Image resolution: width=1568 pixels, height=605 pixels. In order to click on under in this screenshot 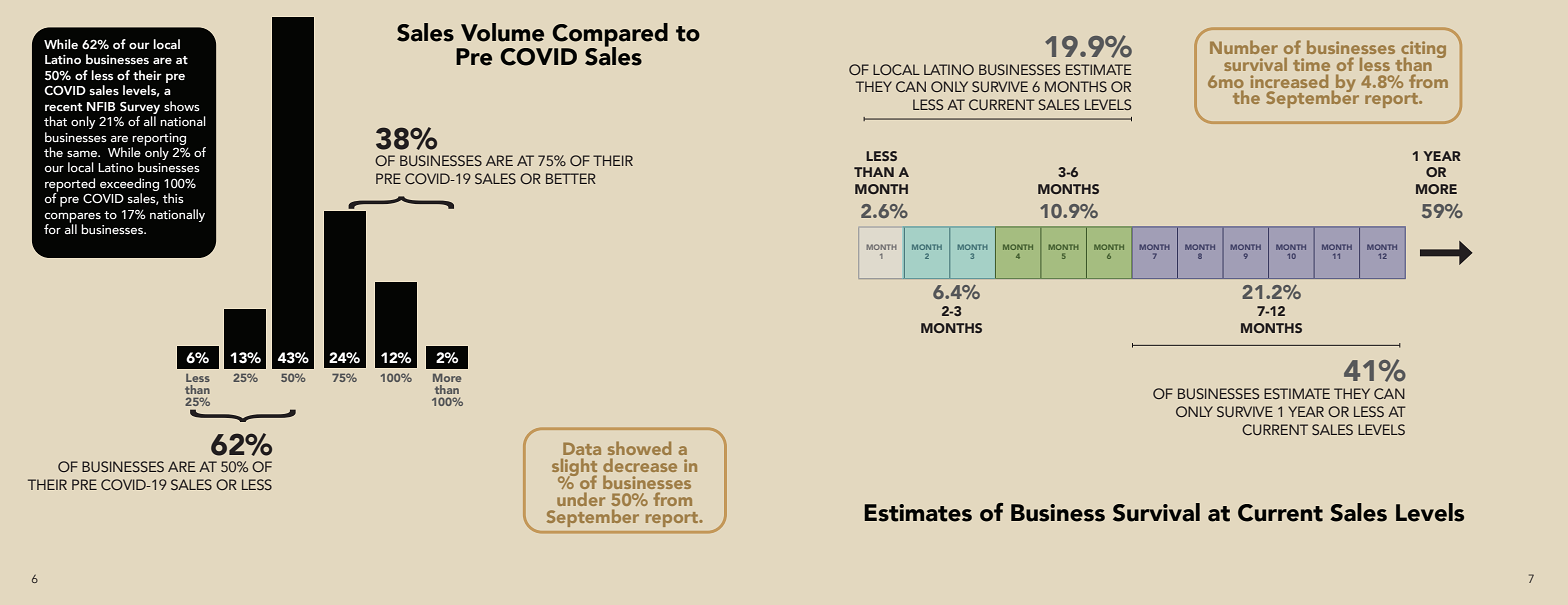, I will do `click(581, 499)`.
